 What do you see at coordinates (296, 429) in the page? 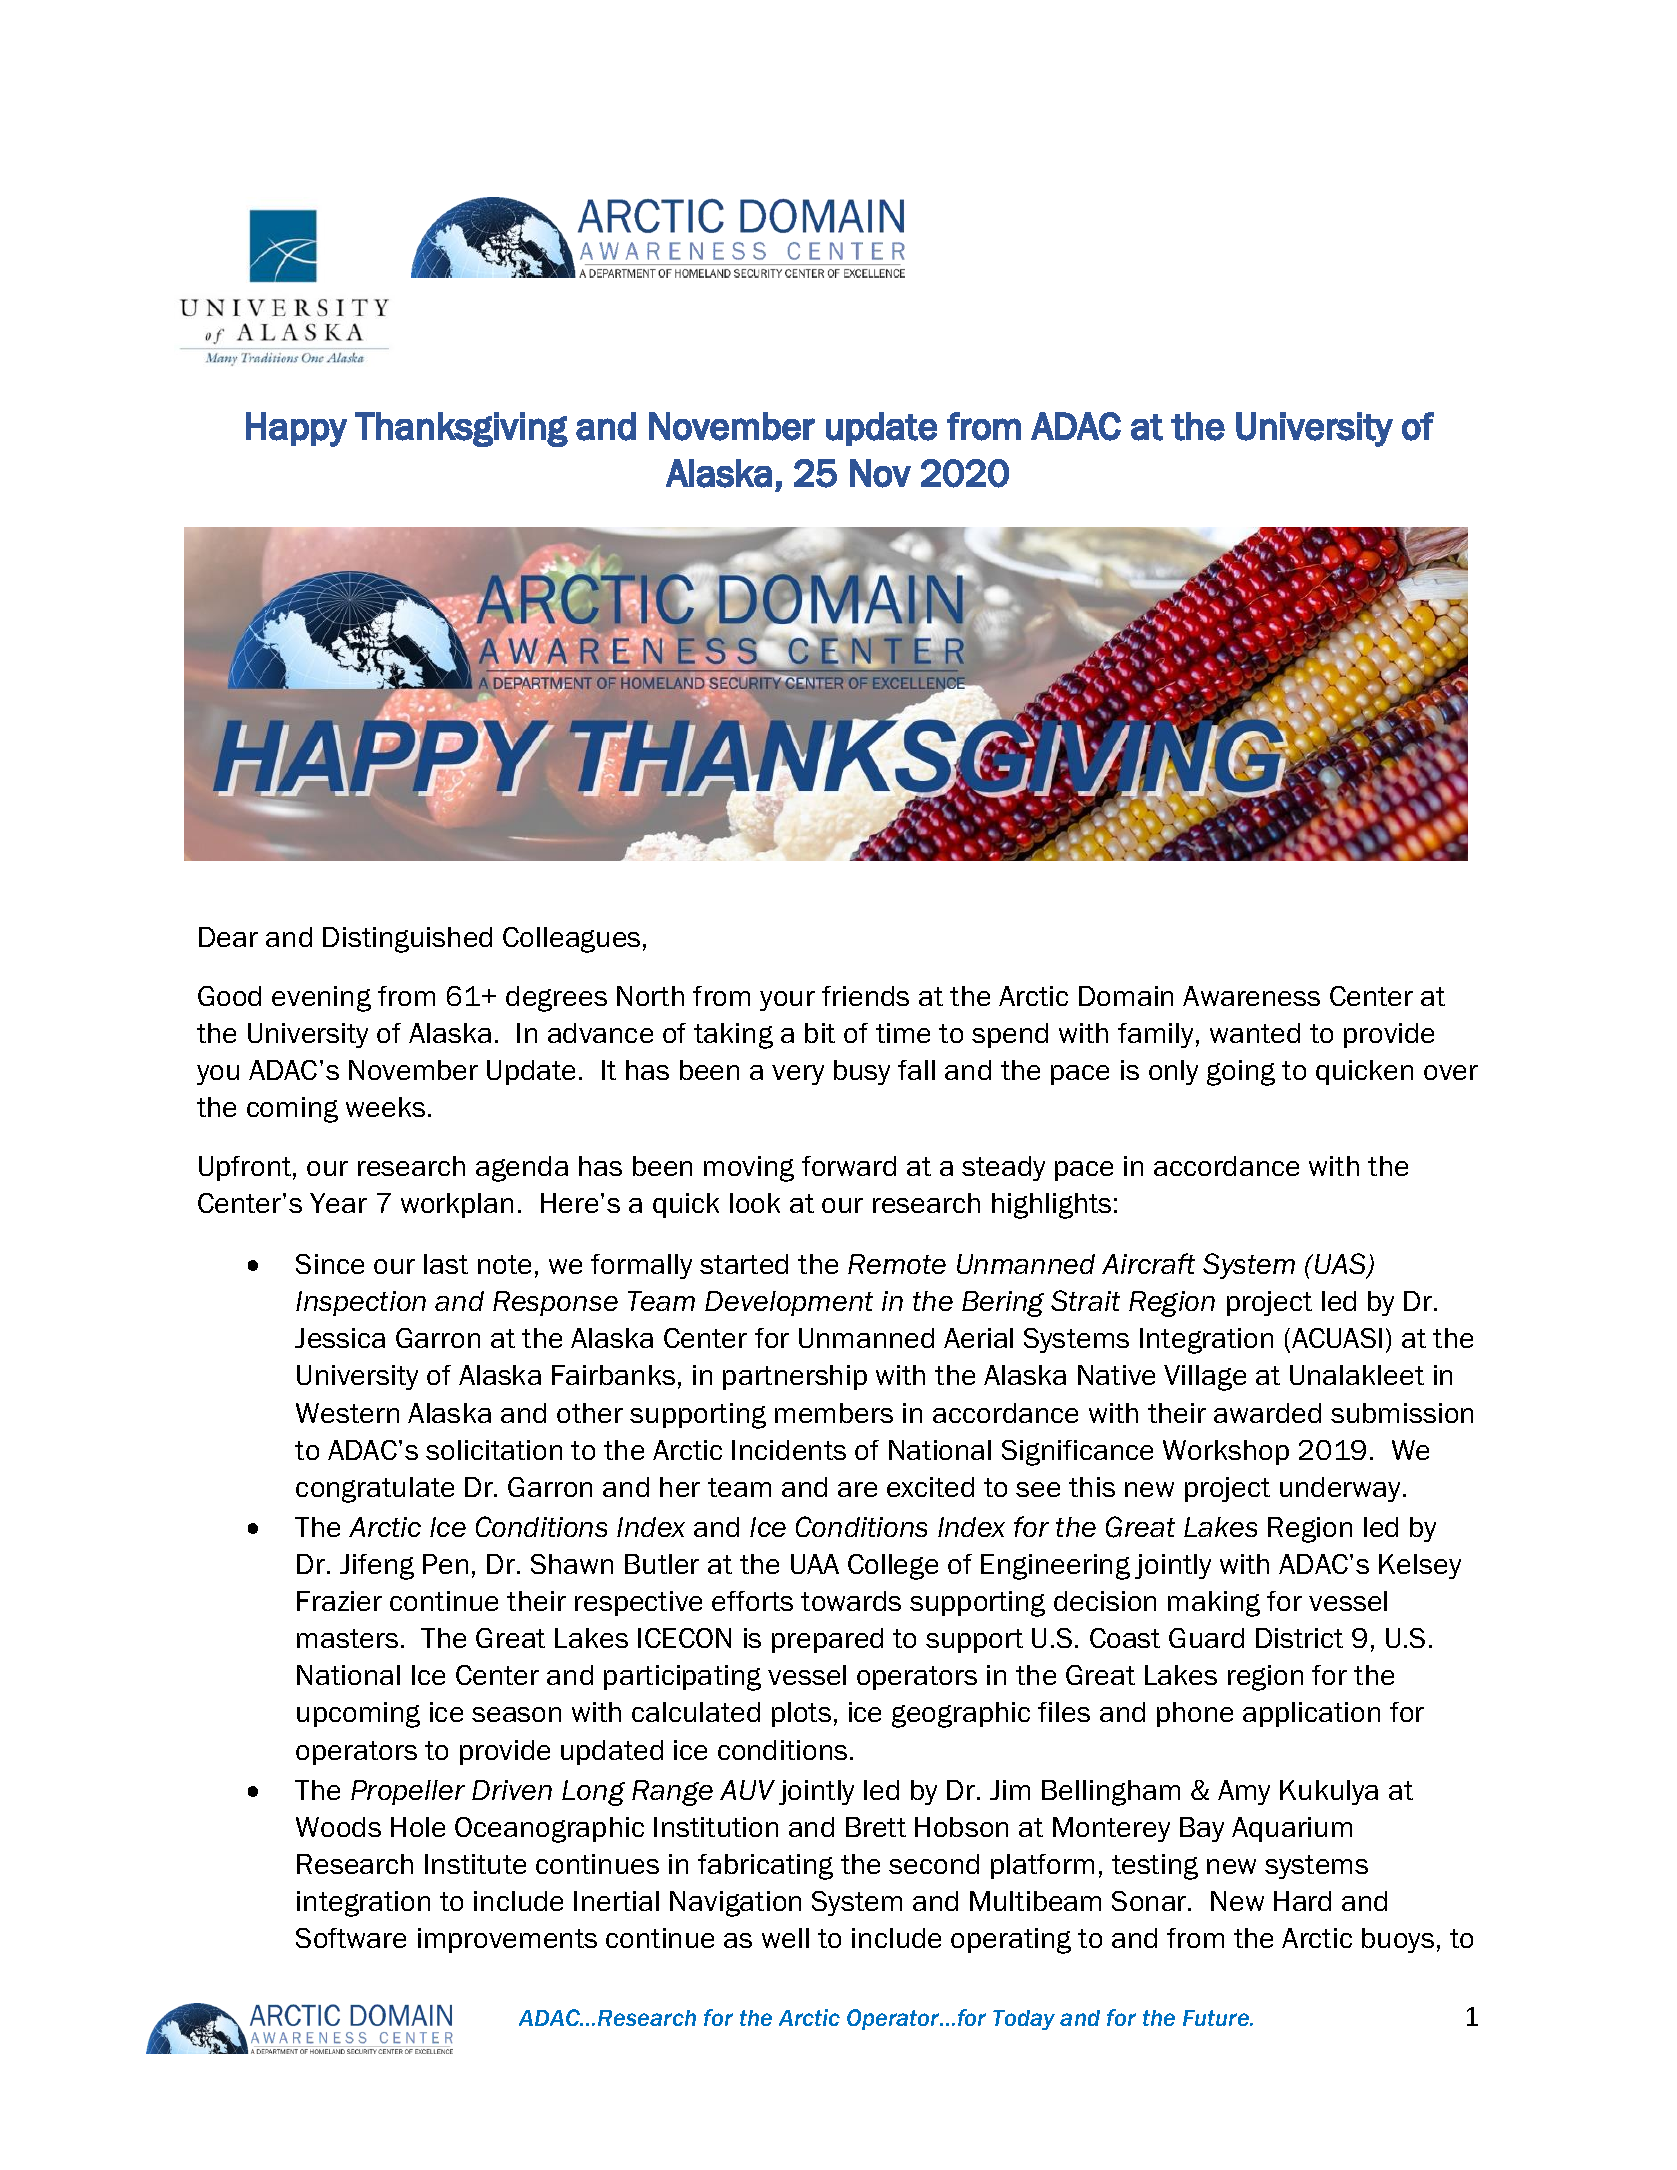
I see `Happy` at bounding box center [296, 429].
